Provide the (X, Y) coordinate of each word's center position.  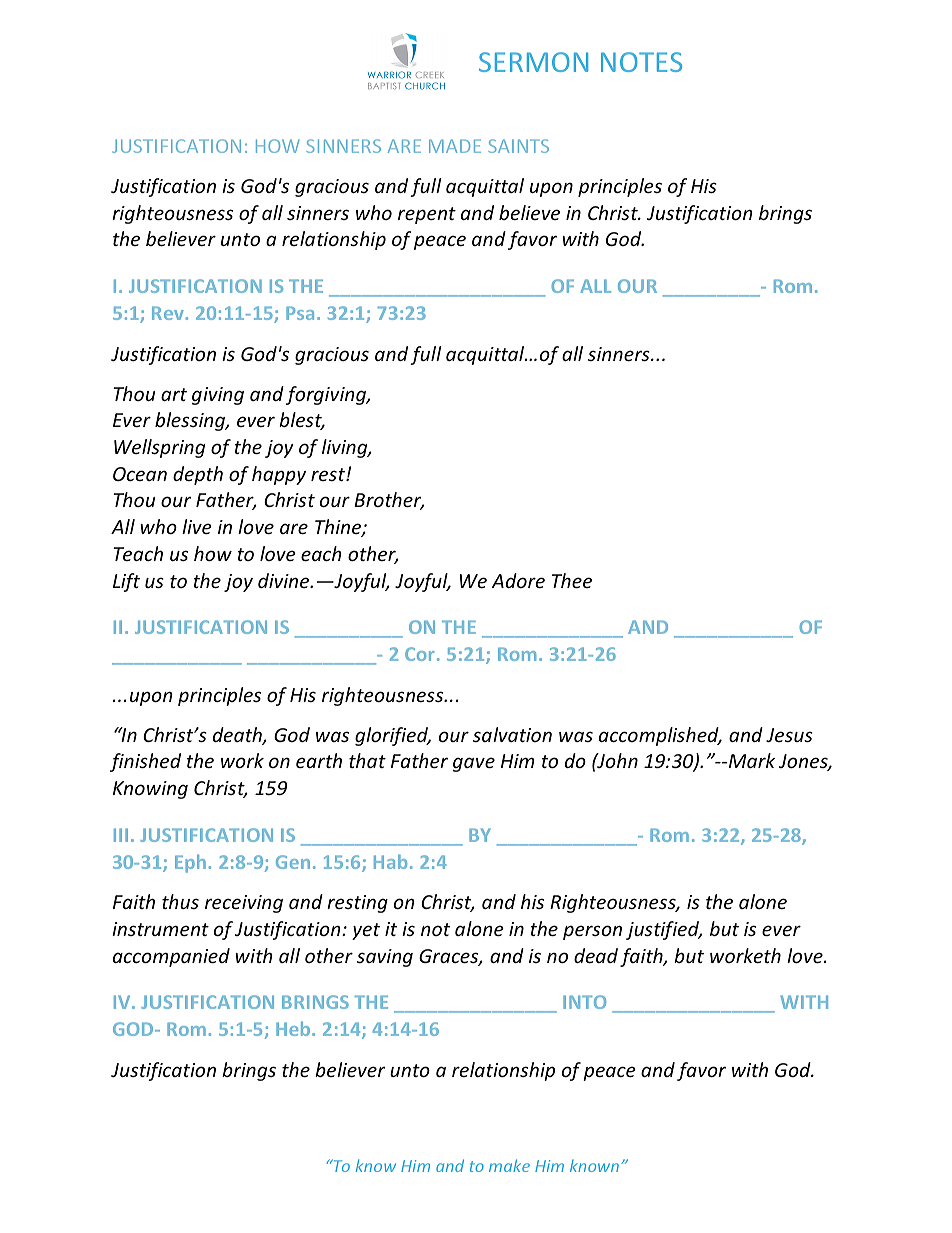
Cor (419, 654)
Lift (126, 582)
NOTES (641, 62)
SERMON (533, 62)
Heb (294, 1028)
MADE (455, 146)
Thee (572, 580)
